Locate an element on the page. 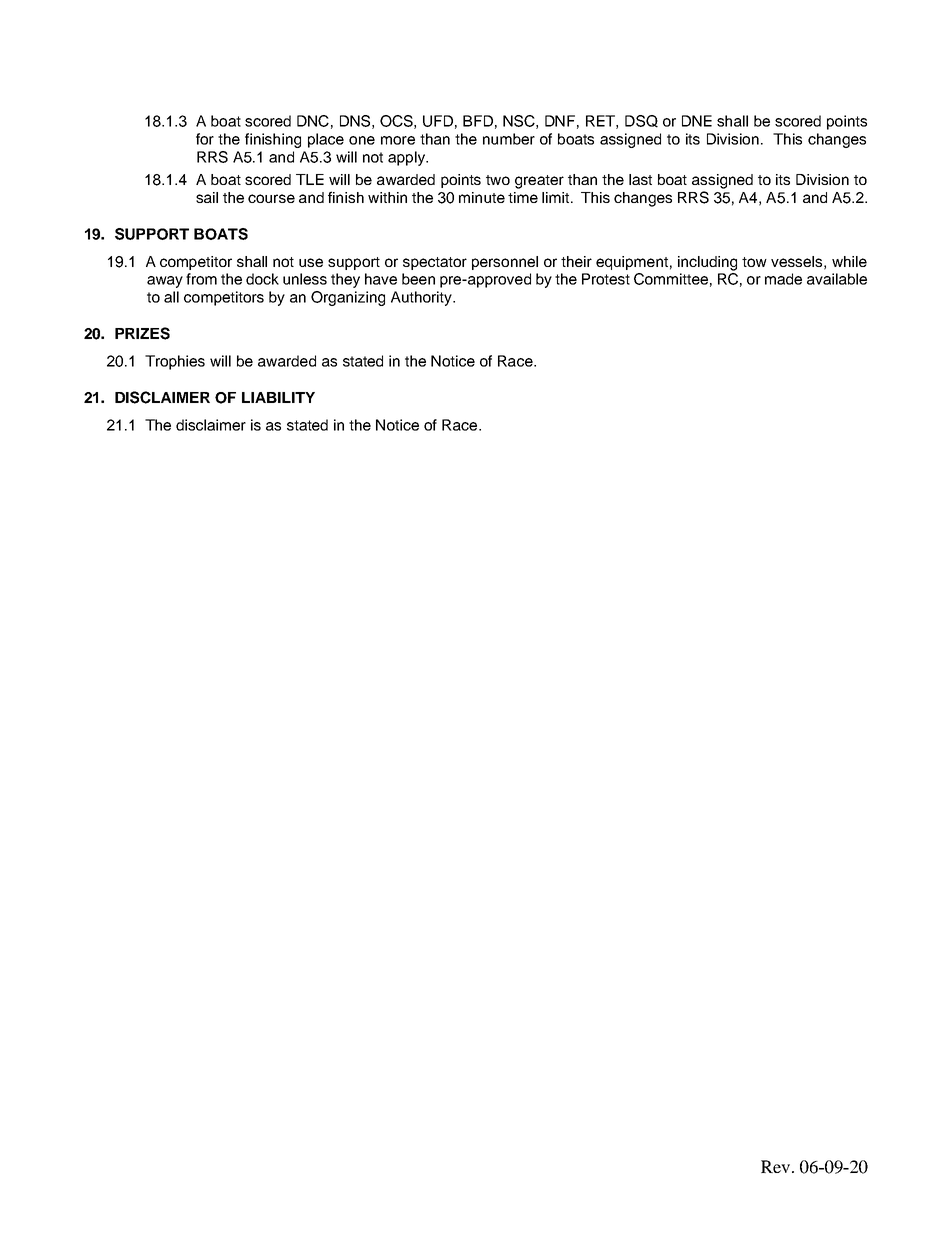 Image resolution: width=952 pixels, height=1233 pixels. number is located at coordinates (509, 139).
